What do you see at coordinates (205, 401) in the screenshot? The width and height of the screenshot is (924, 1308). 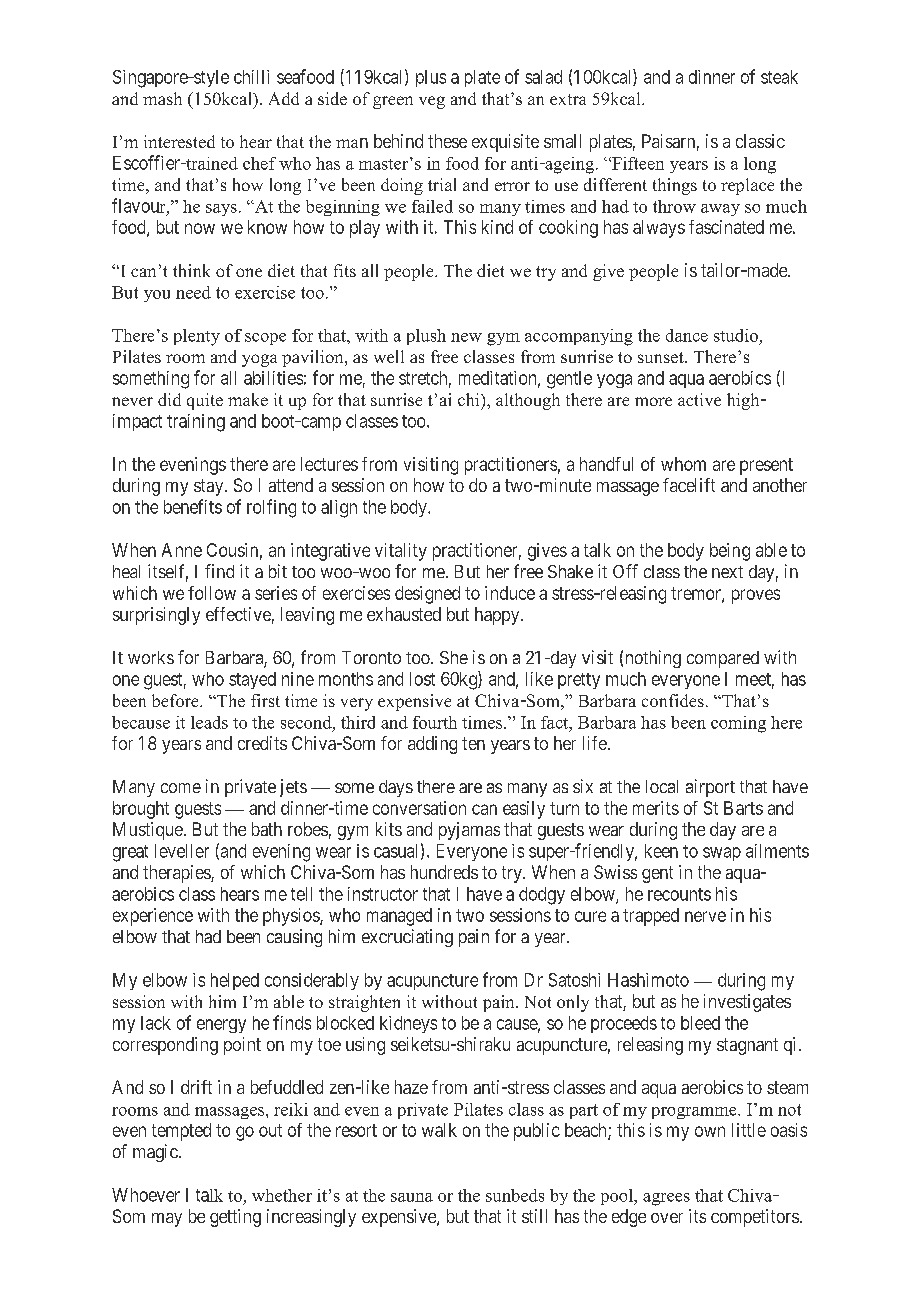 I see `quite` at bounding box center [205, 401].
